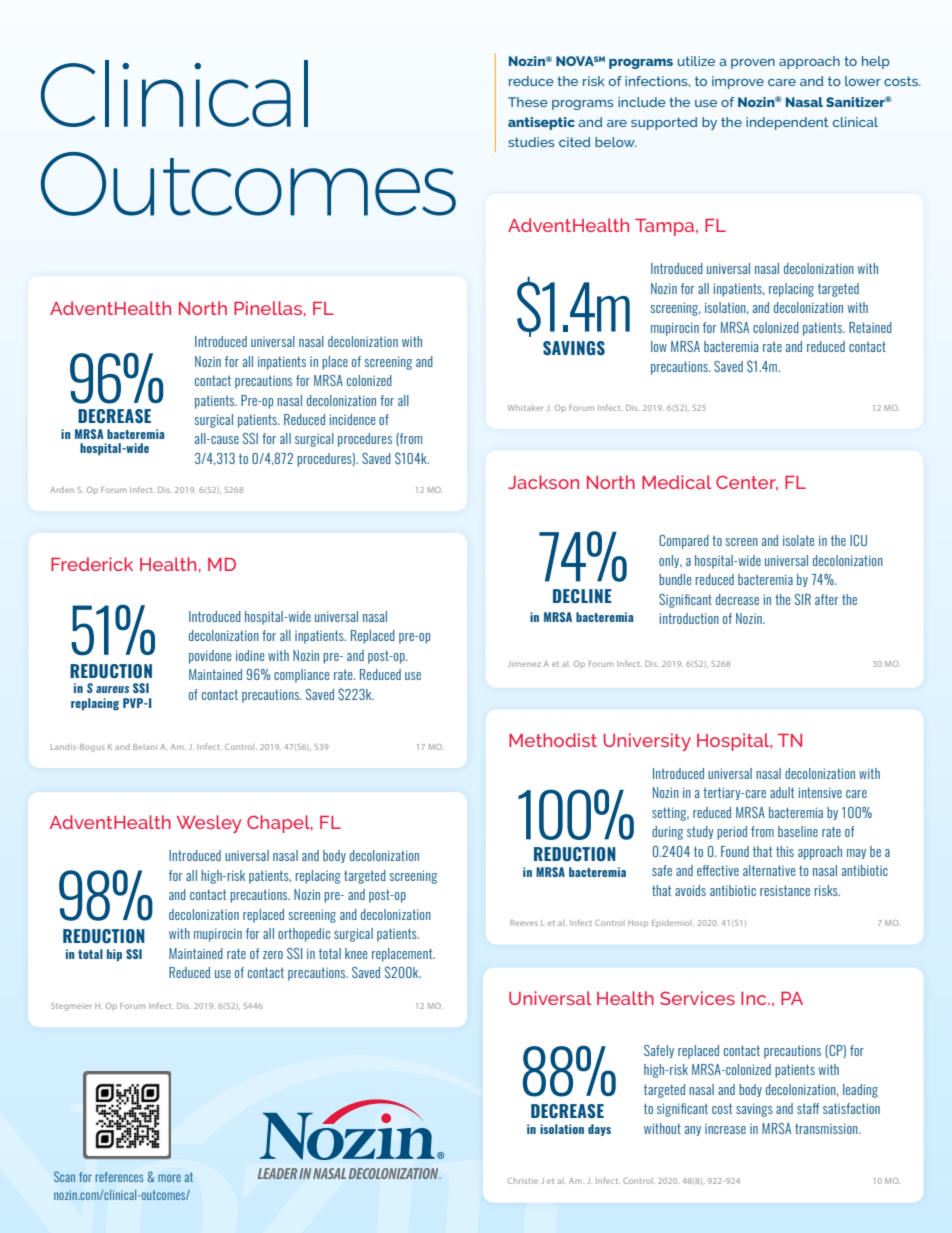  What do you see at coordinates (787, 123) in the screenshot?
I see `independent` at bounding box center [787, 123].
